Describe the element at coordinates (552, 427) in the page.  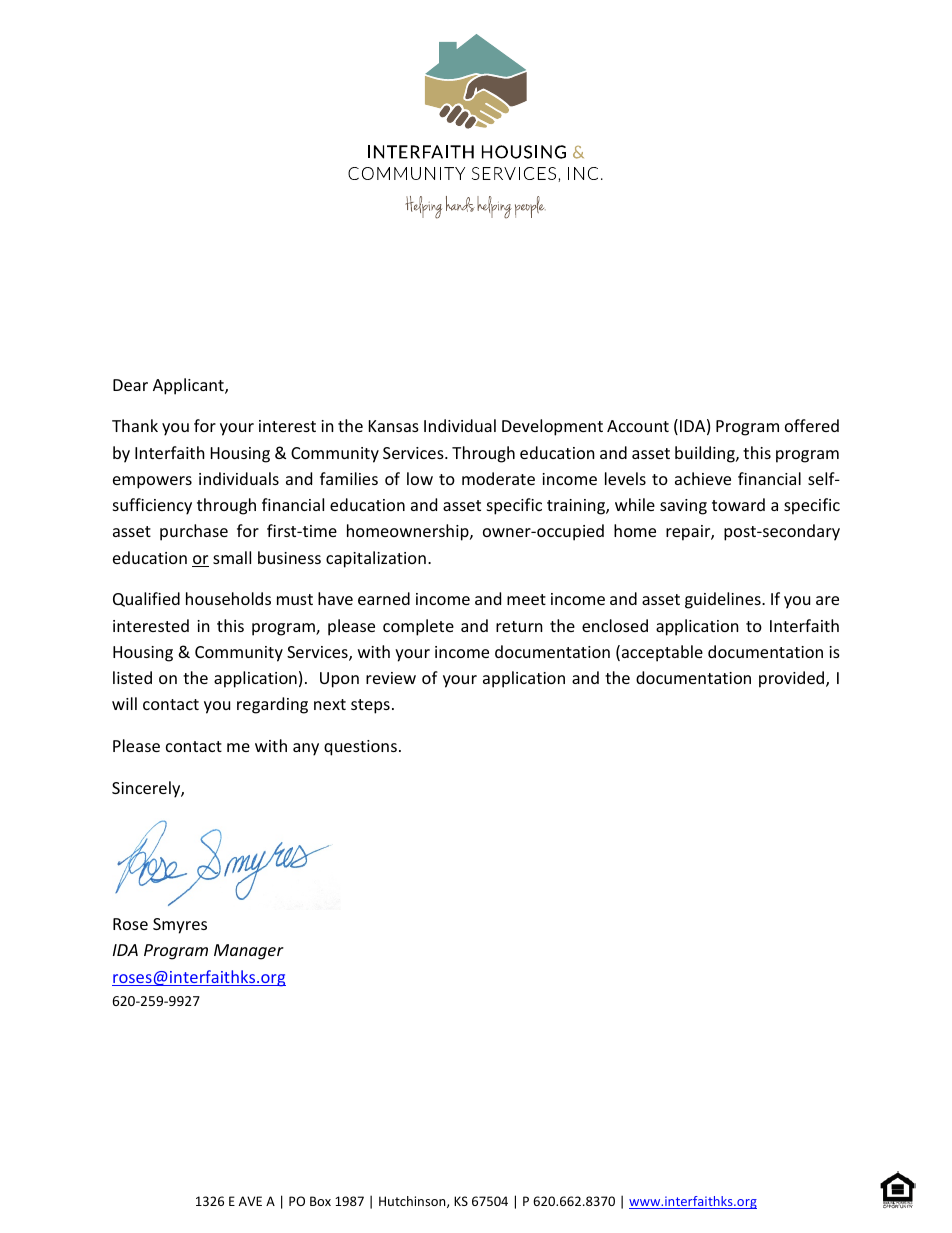
I see `Development` at that location.
